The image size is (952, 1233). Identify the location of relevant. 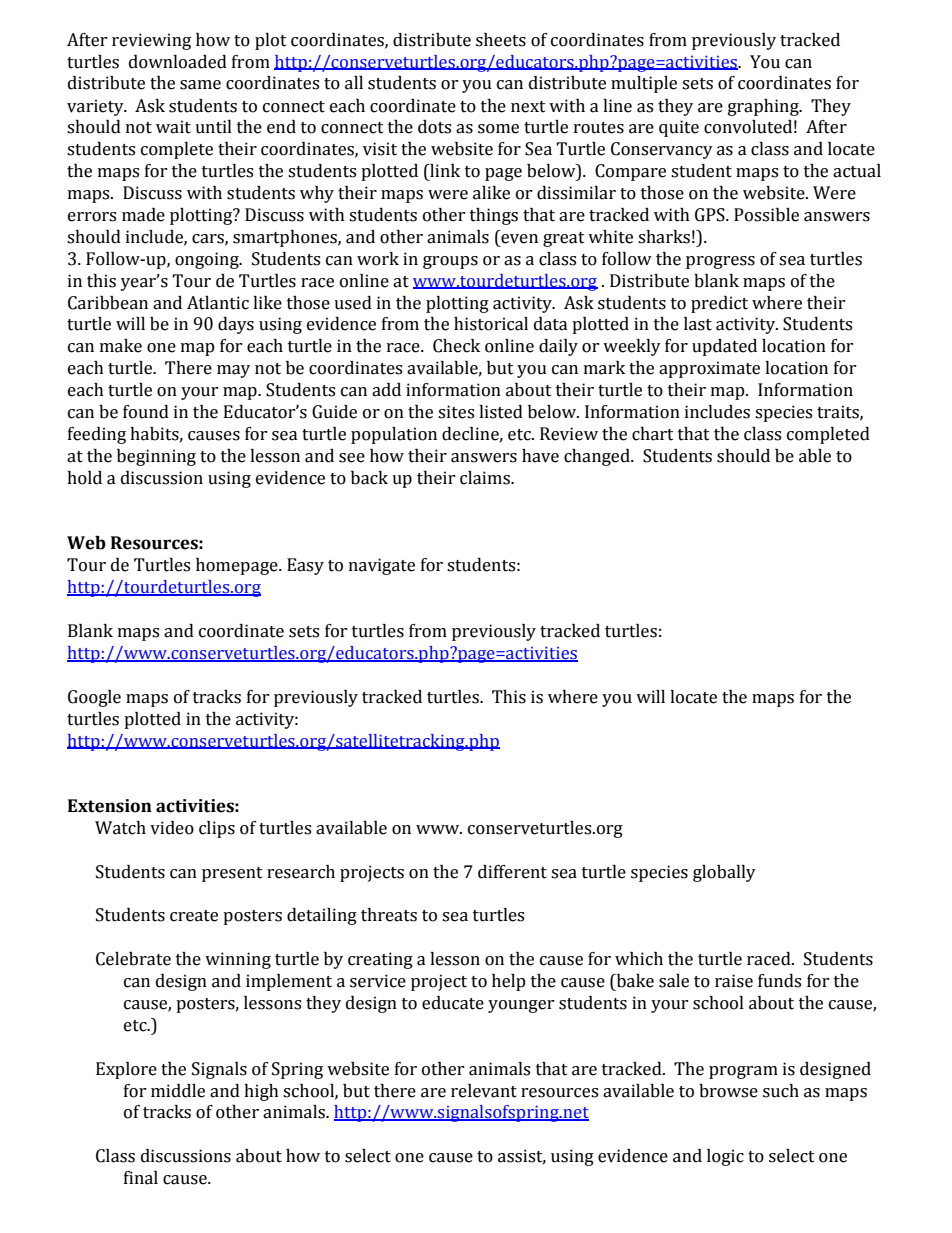
(484, 1091).
